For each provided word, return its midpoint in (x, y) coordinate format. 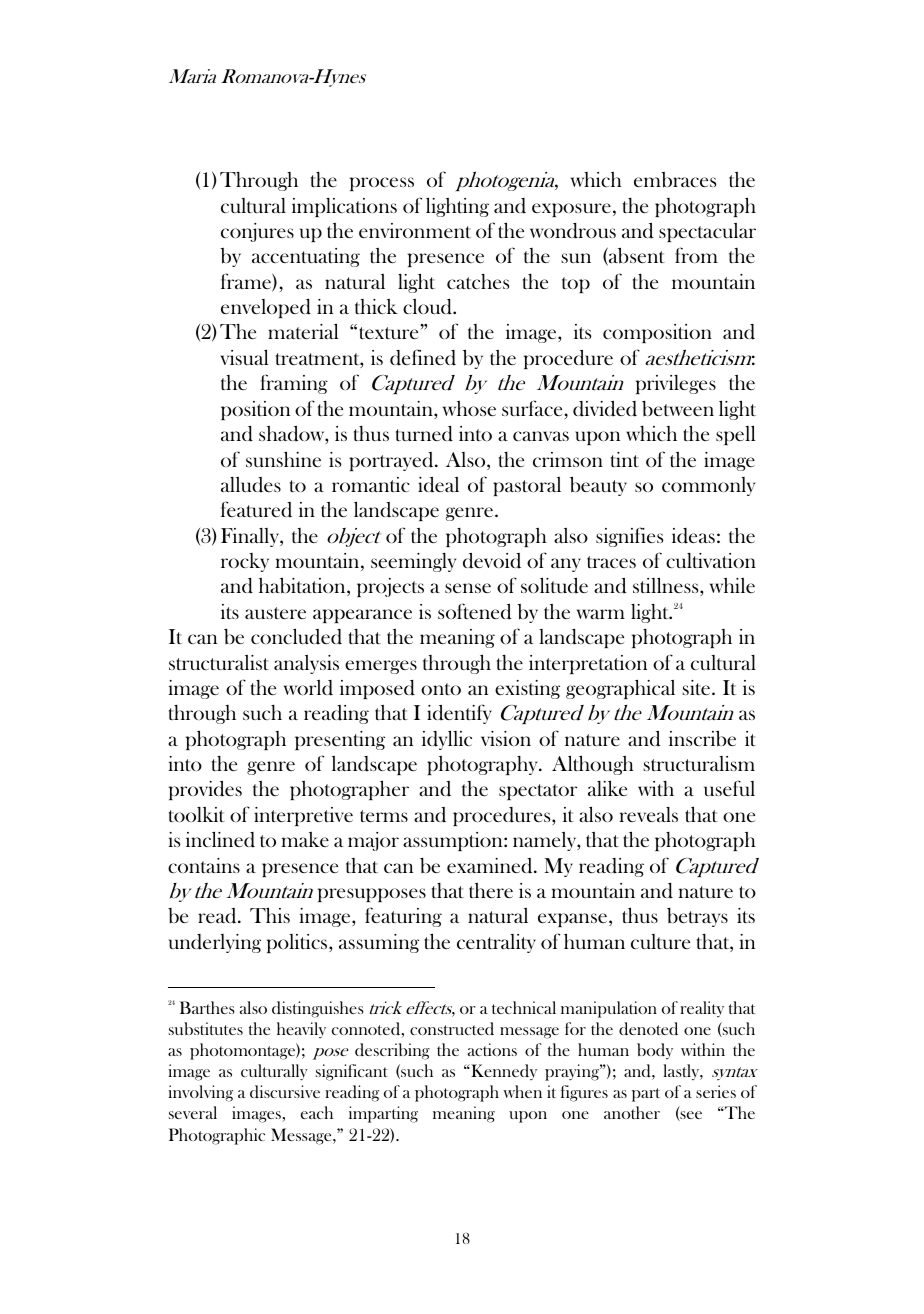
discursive (285, 1091)
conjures (257, 232)
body (655, 1051)
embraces (675, 180)
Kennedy (503, 1072)
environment (415, 230)
